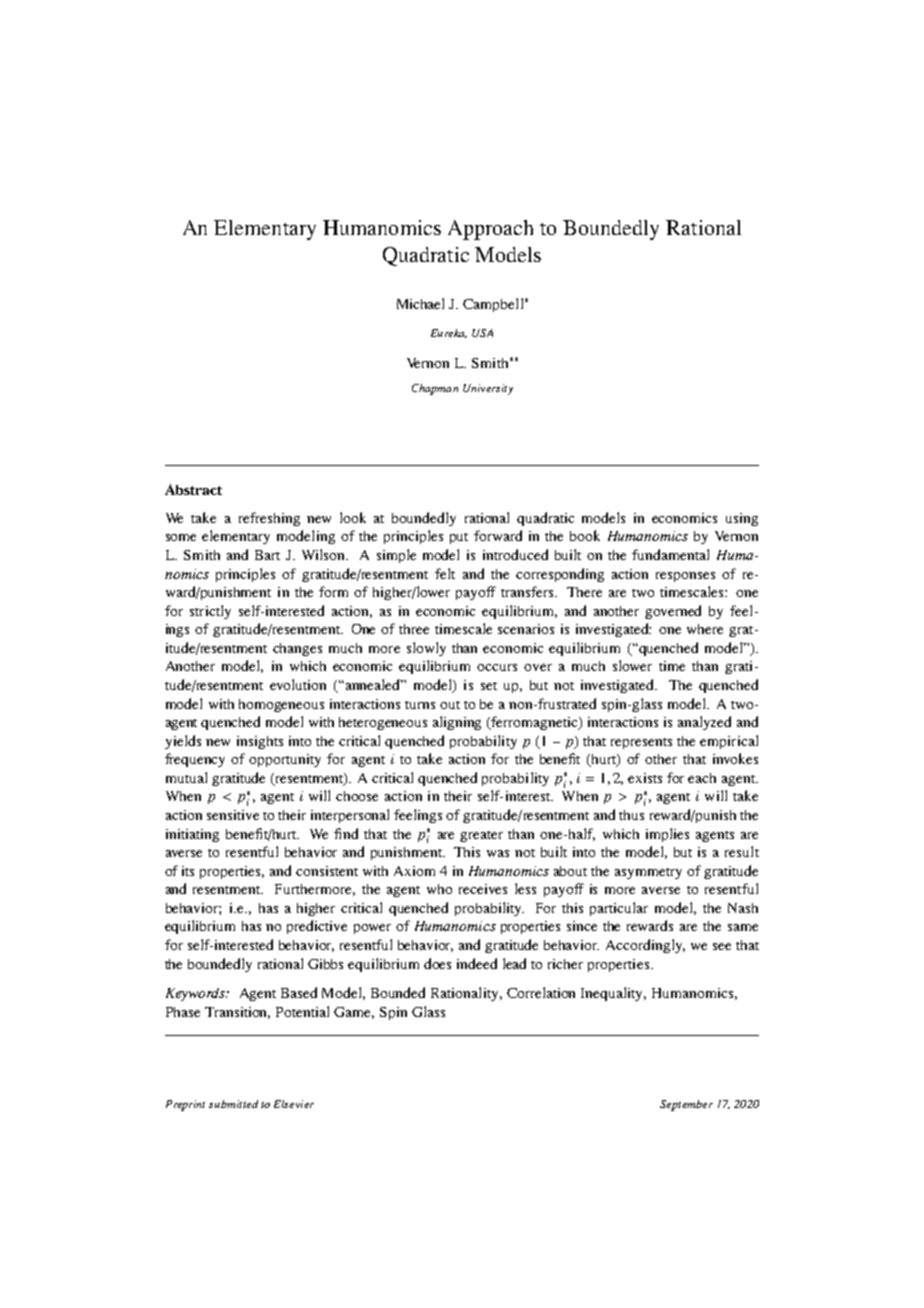 The width and height of the screenshot is (924, 1308). Describe the element at coordinates (482, 333) in the screenshot. I see `USA` at that location.
